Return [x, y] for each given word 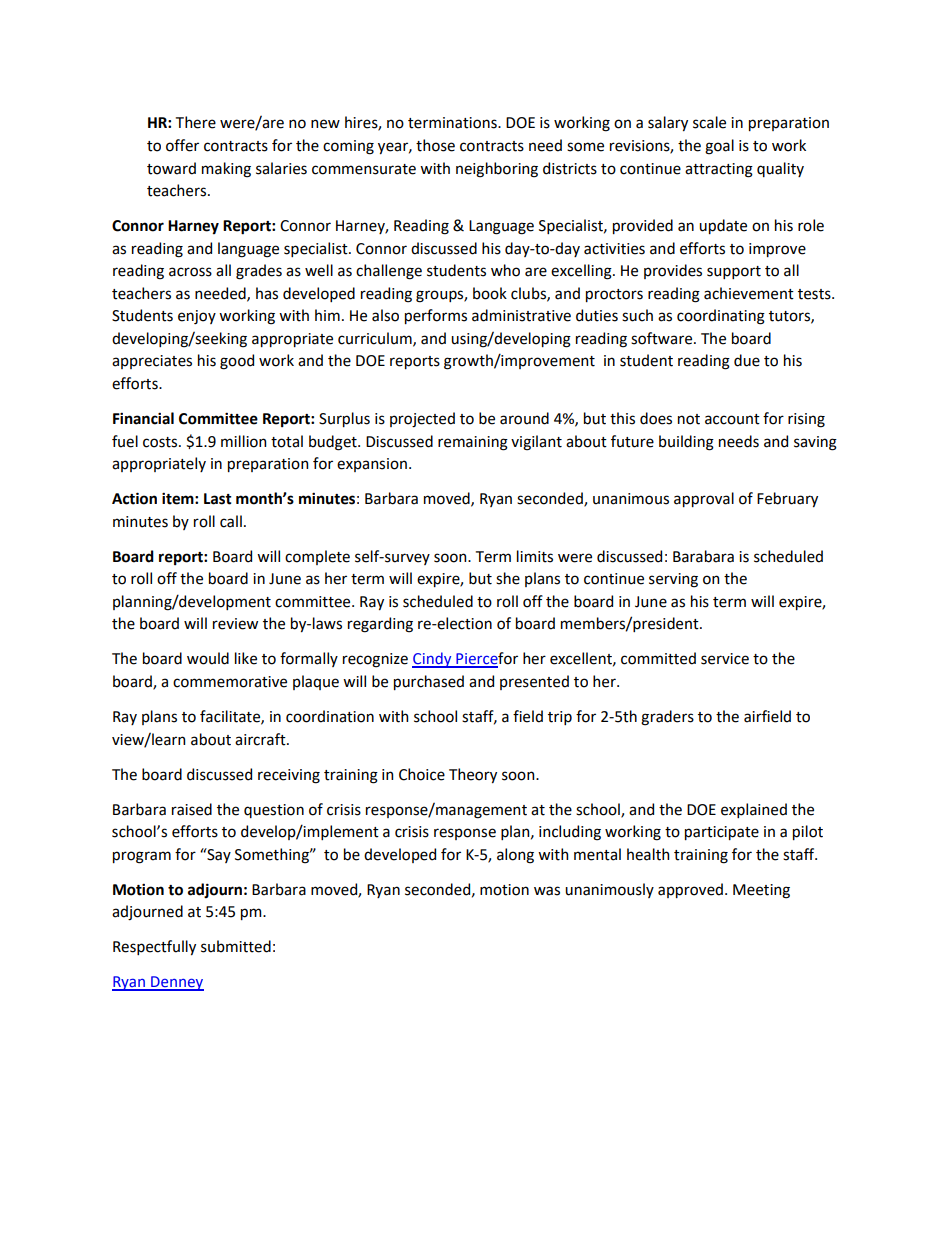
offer [182, 145]
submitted [236, 946]
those [435, 145]
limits [535, 556]
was [547, 891]
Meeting [761, 891]
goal [719, 147]
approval [704, 499]
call [231, 521]
